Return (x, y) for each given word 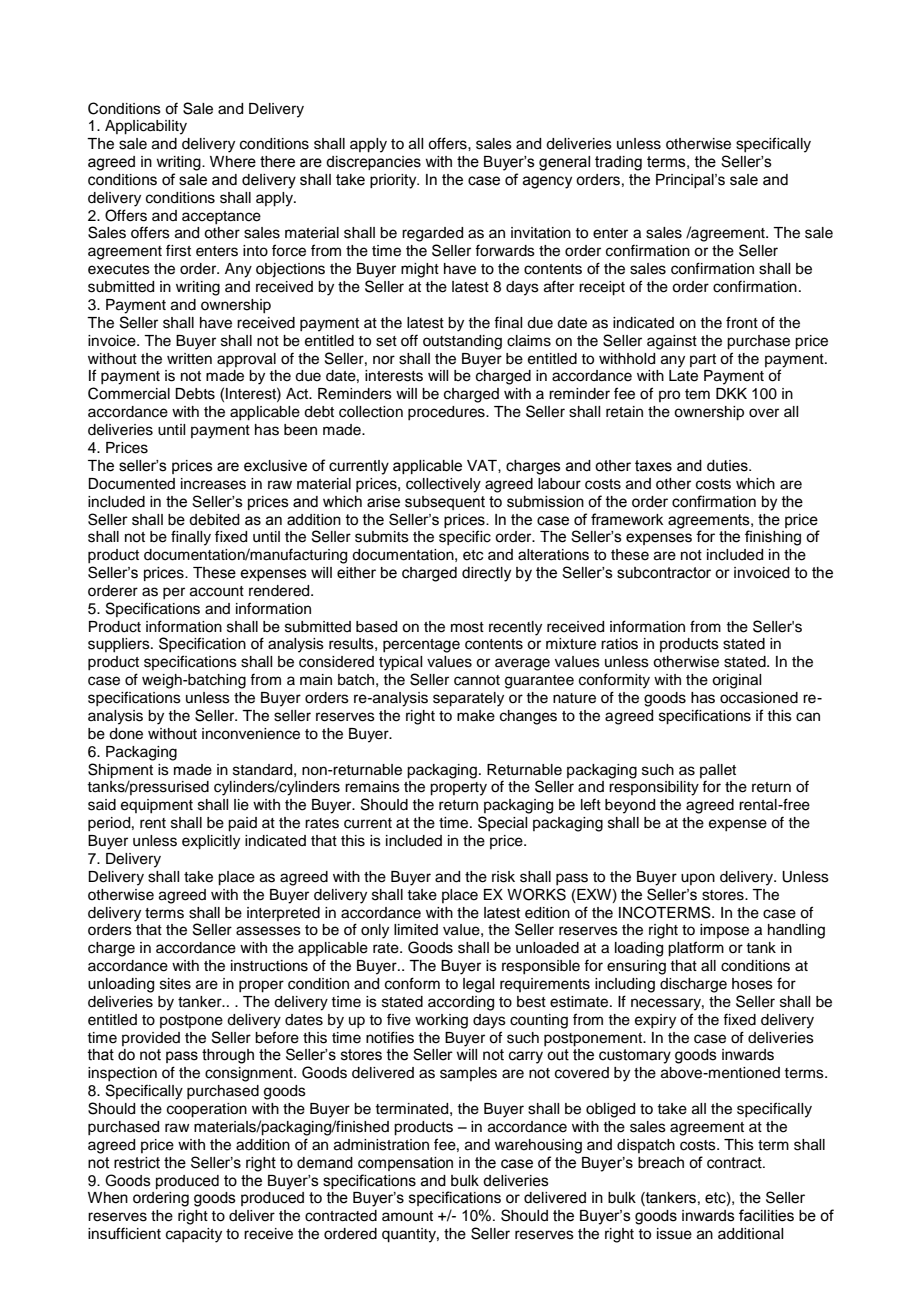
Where (233, 162)
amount (407, 1216)
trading (618, 163)
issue (674, 1234)
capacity (194, 1235)
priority (394, 181)
